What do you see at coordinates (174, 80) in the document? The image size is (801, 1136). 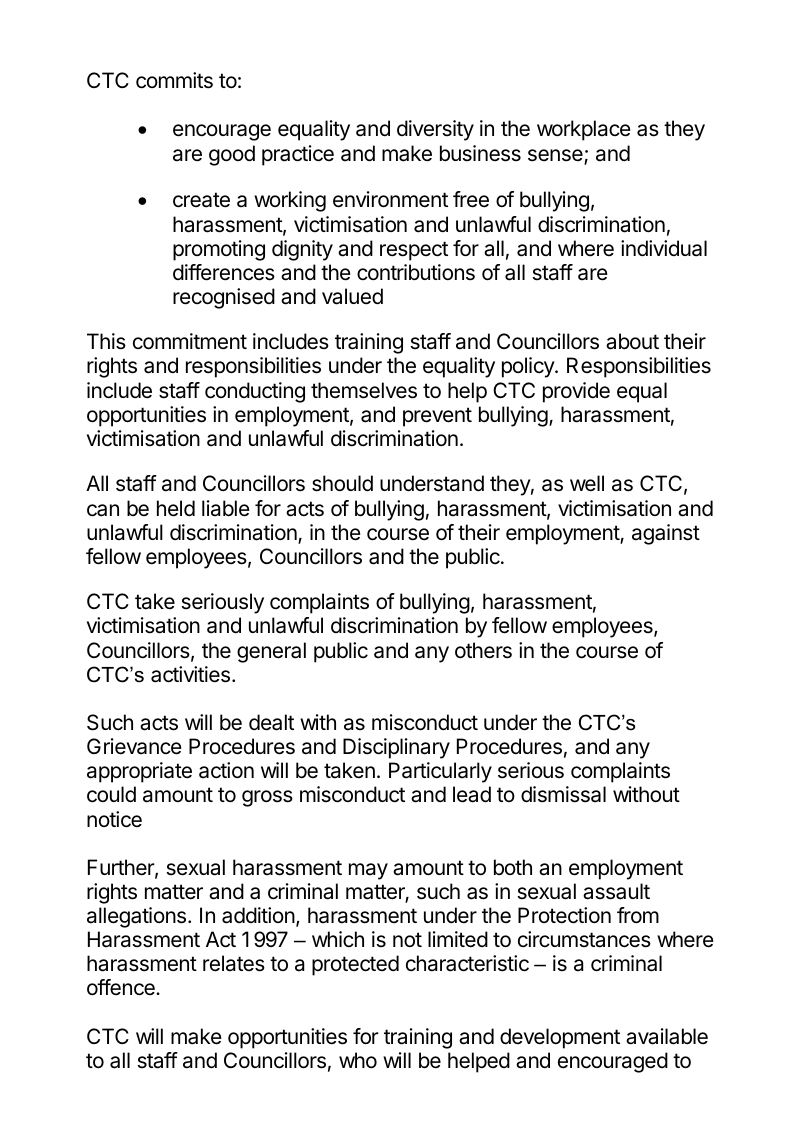 I see `commits` at bounding box center [174, 80].
